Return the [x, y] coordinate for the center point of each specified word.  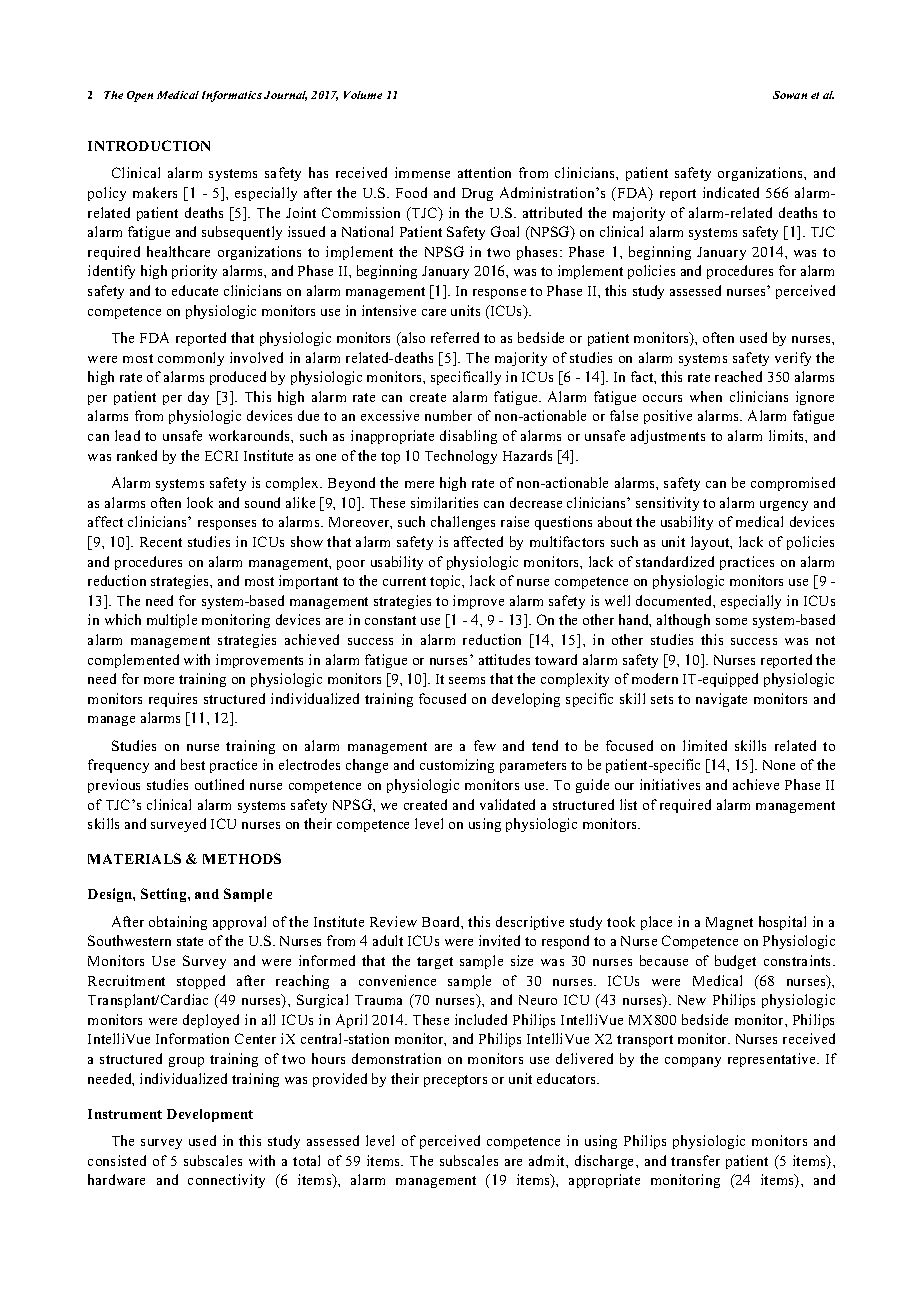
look [200, 502]
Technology [461, 457]
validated [507, 804]
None [779, 765]
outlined [219, 784]
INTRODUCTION [149, 145]
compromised [793, 484]
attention [484, 172]
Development [210, 1115]
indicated [731, 192]
